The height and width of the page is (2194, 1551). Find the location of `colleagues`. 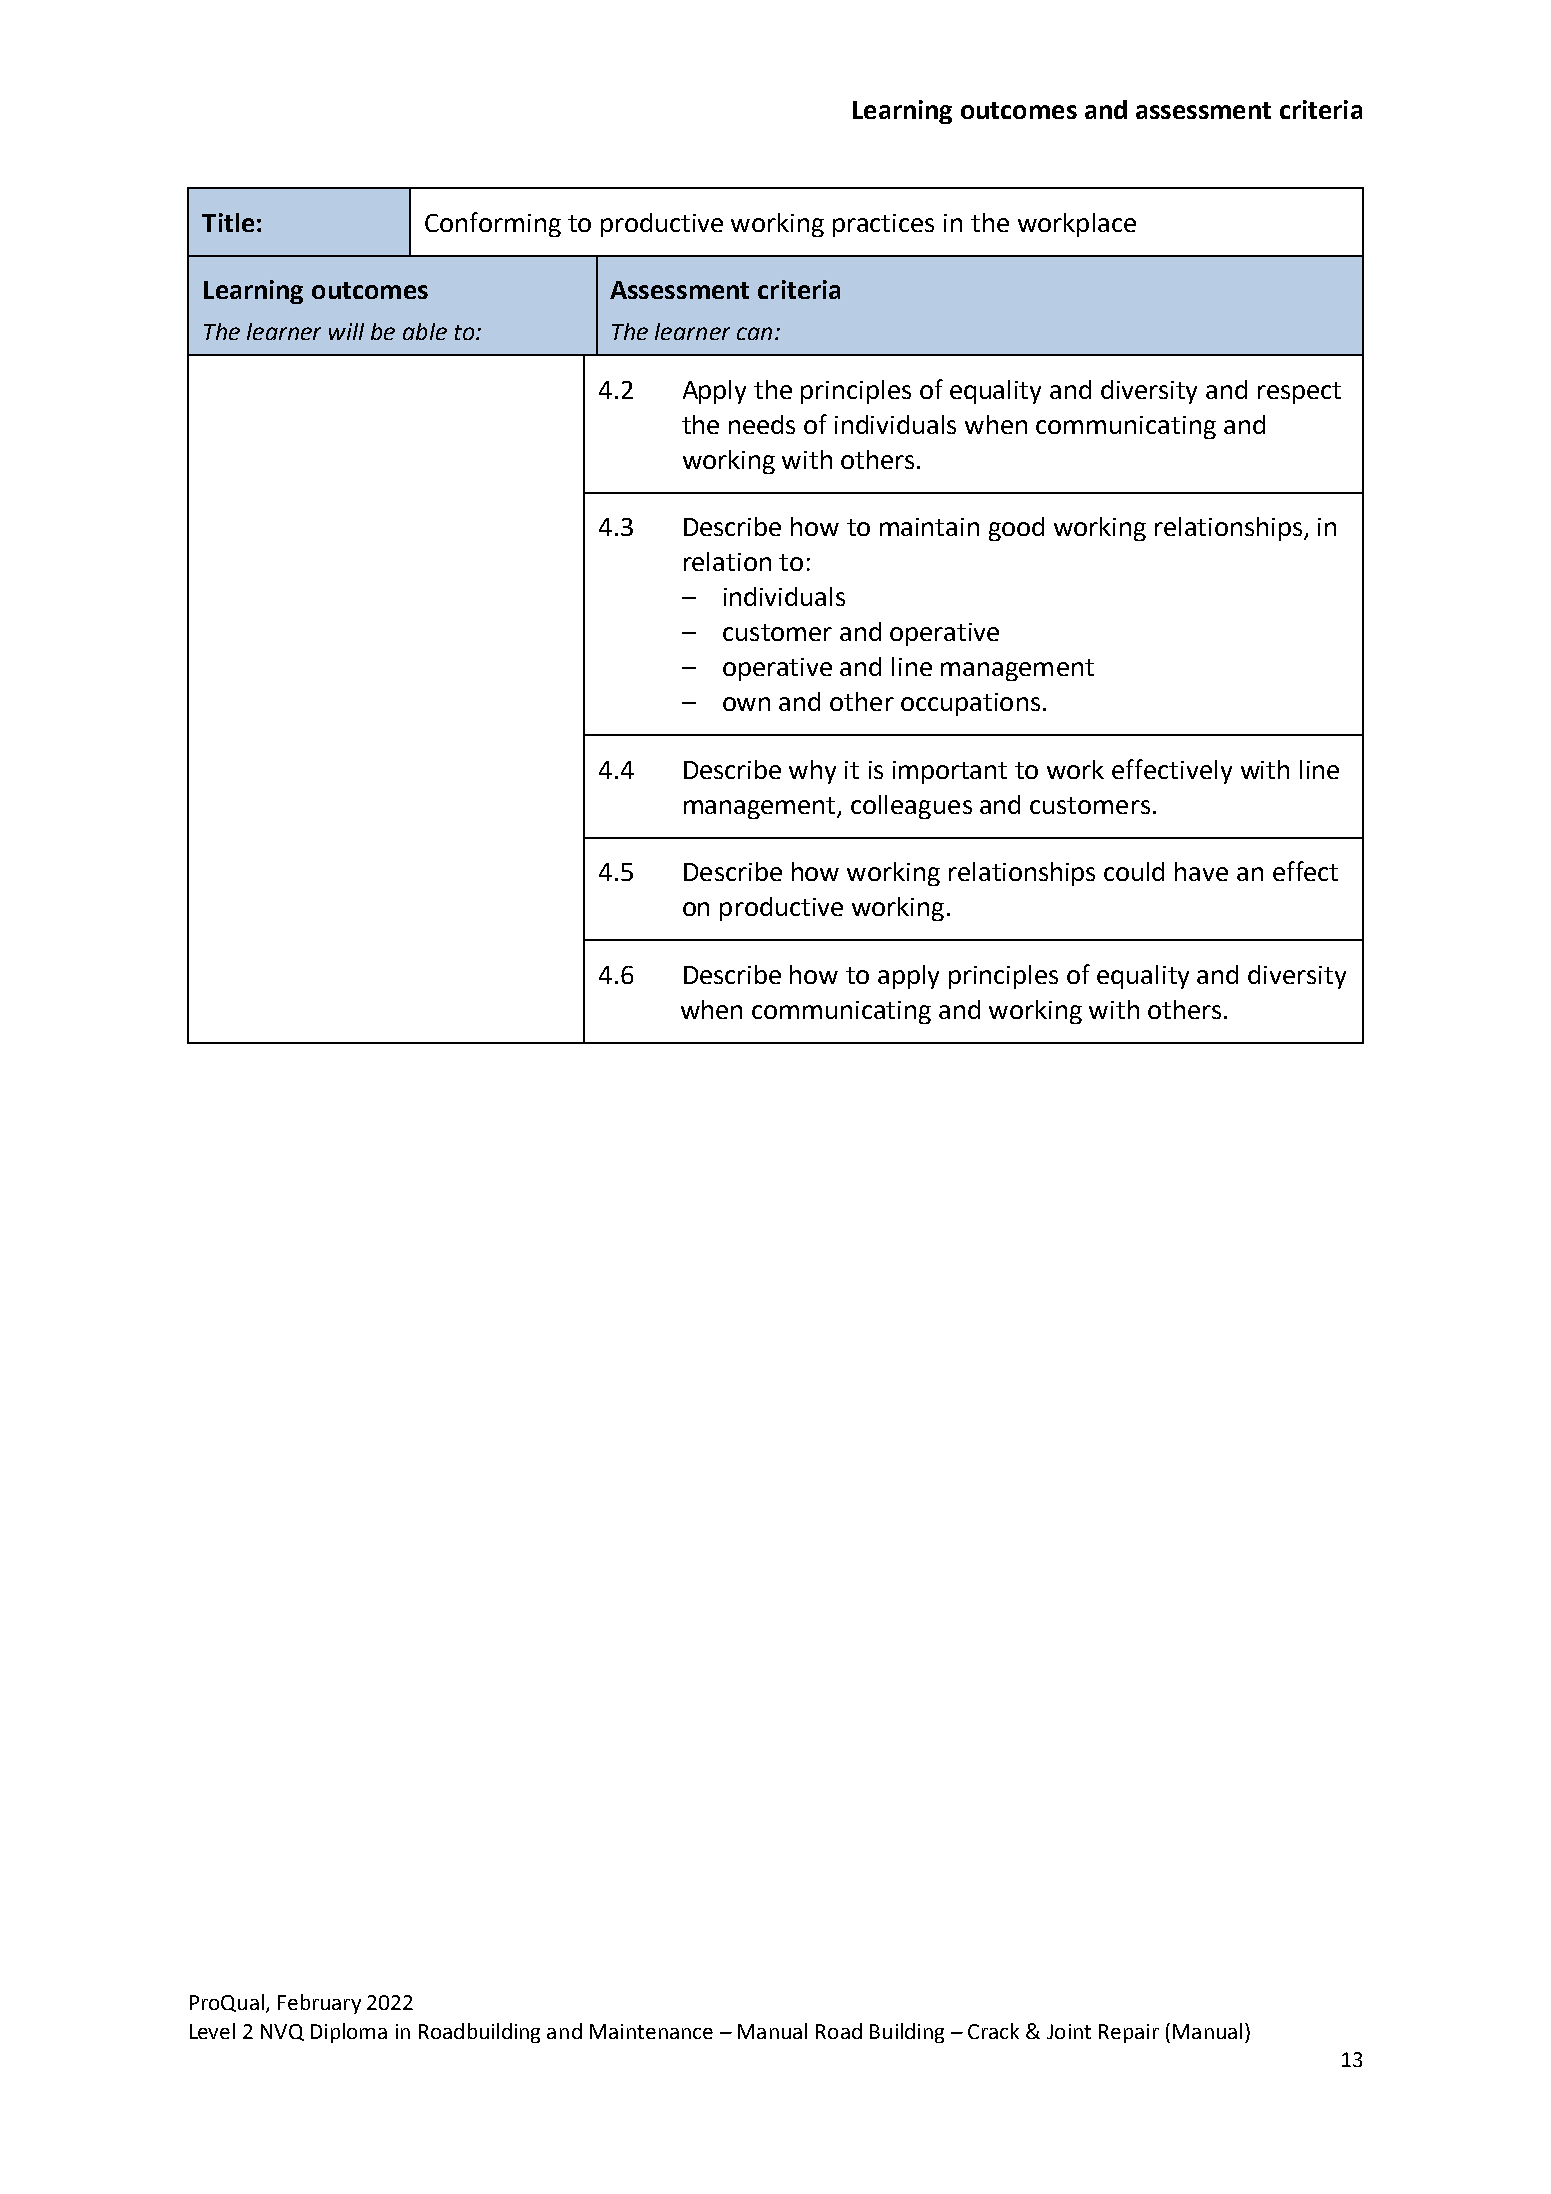

colleagues is located at coordinates (911, 807).
